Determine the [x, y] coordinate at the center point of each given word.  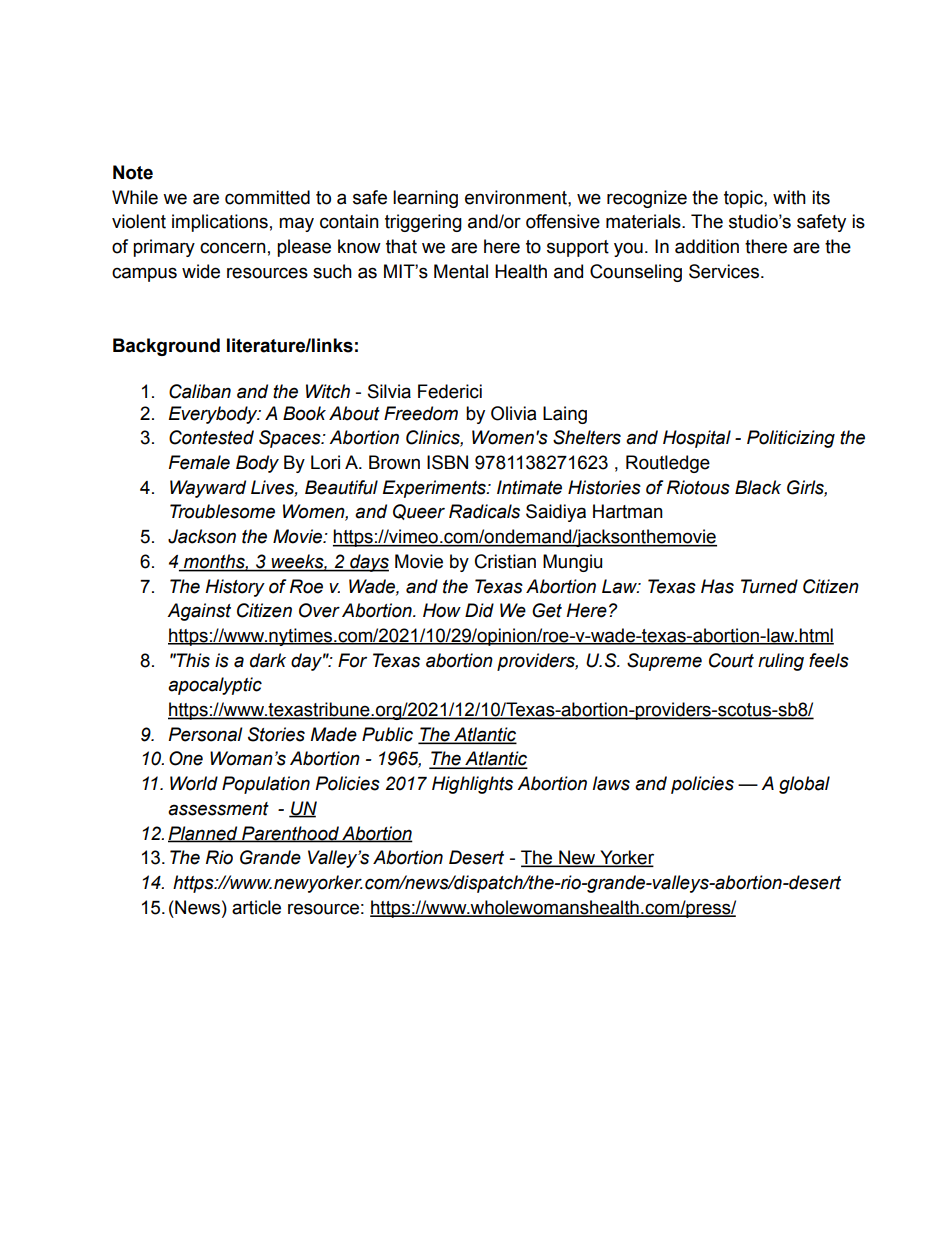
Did [479, 610]
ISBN [447, 462]
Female [199, 462]
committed [267, 197]
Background [166, 347]
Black [758, 487]
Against [199, 612]
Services [725, 271]
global [804, 785]
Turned [769, 586]
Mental [461, 271]
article [256, 907]
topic [744, 199]
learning [425, 199]
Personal [205, 734]
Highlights [472, 785]
